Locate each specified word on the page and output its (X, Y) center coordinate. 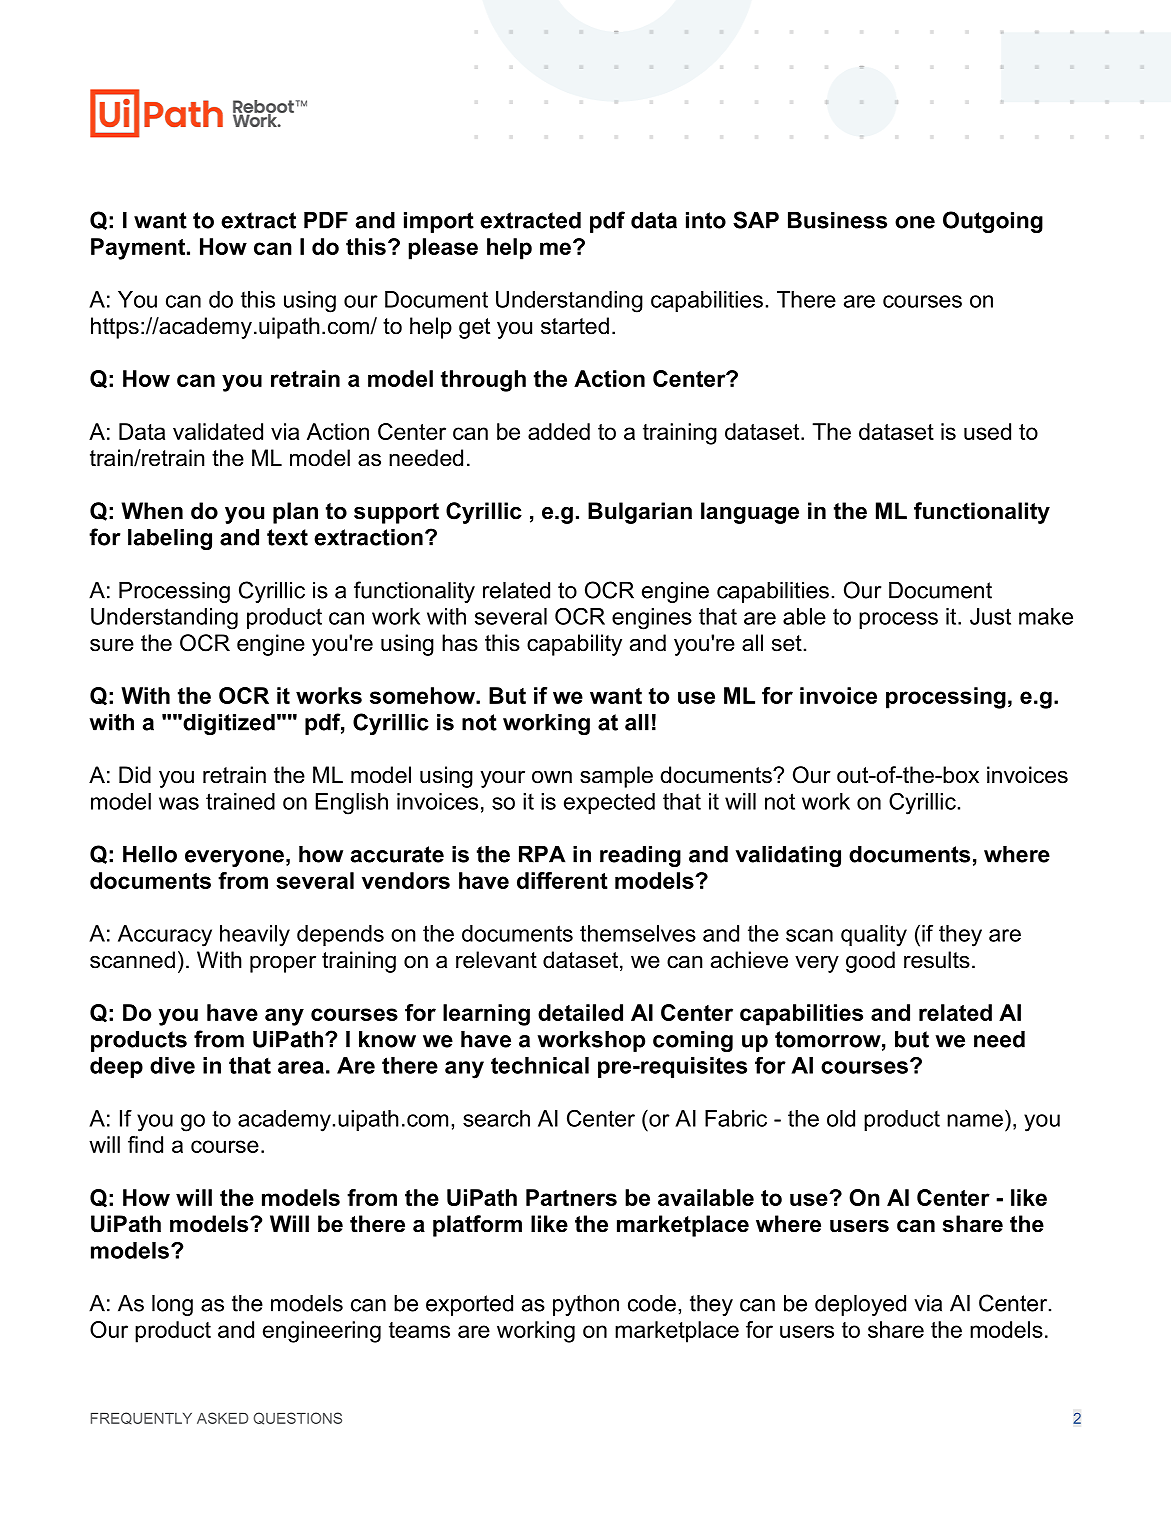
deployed (860, 1305)
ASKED (222, 1418)
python (586, 1305)
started (575, 326)
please (443, 249)
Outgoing (993, 222)
